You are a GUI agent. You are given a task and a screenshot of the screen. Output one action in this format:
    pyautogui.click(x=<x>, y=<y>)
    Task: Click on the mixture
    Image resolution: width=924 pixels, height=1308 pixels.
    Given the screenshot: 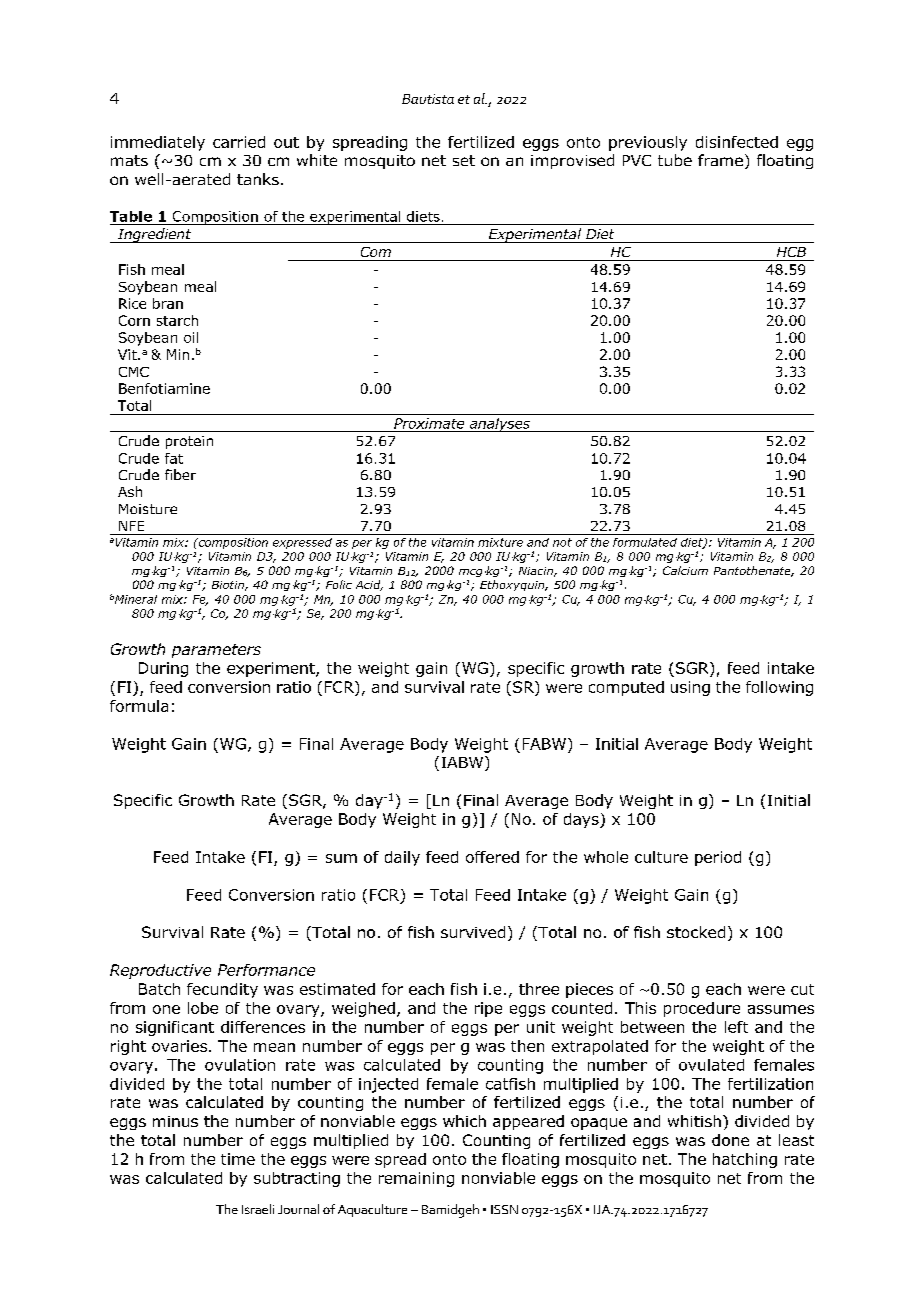 What is the action you would take?
    pyautogui.click(x=500, y=542)
